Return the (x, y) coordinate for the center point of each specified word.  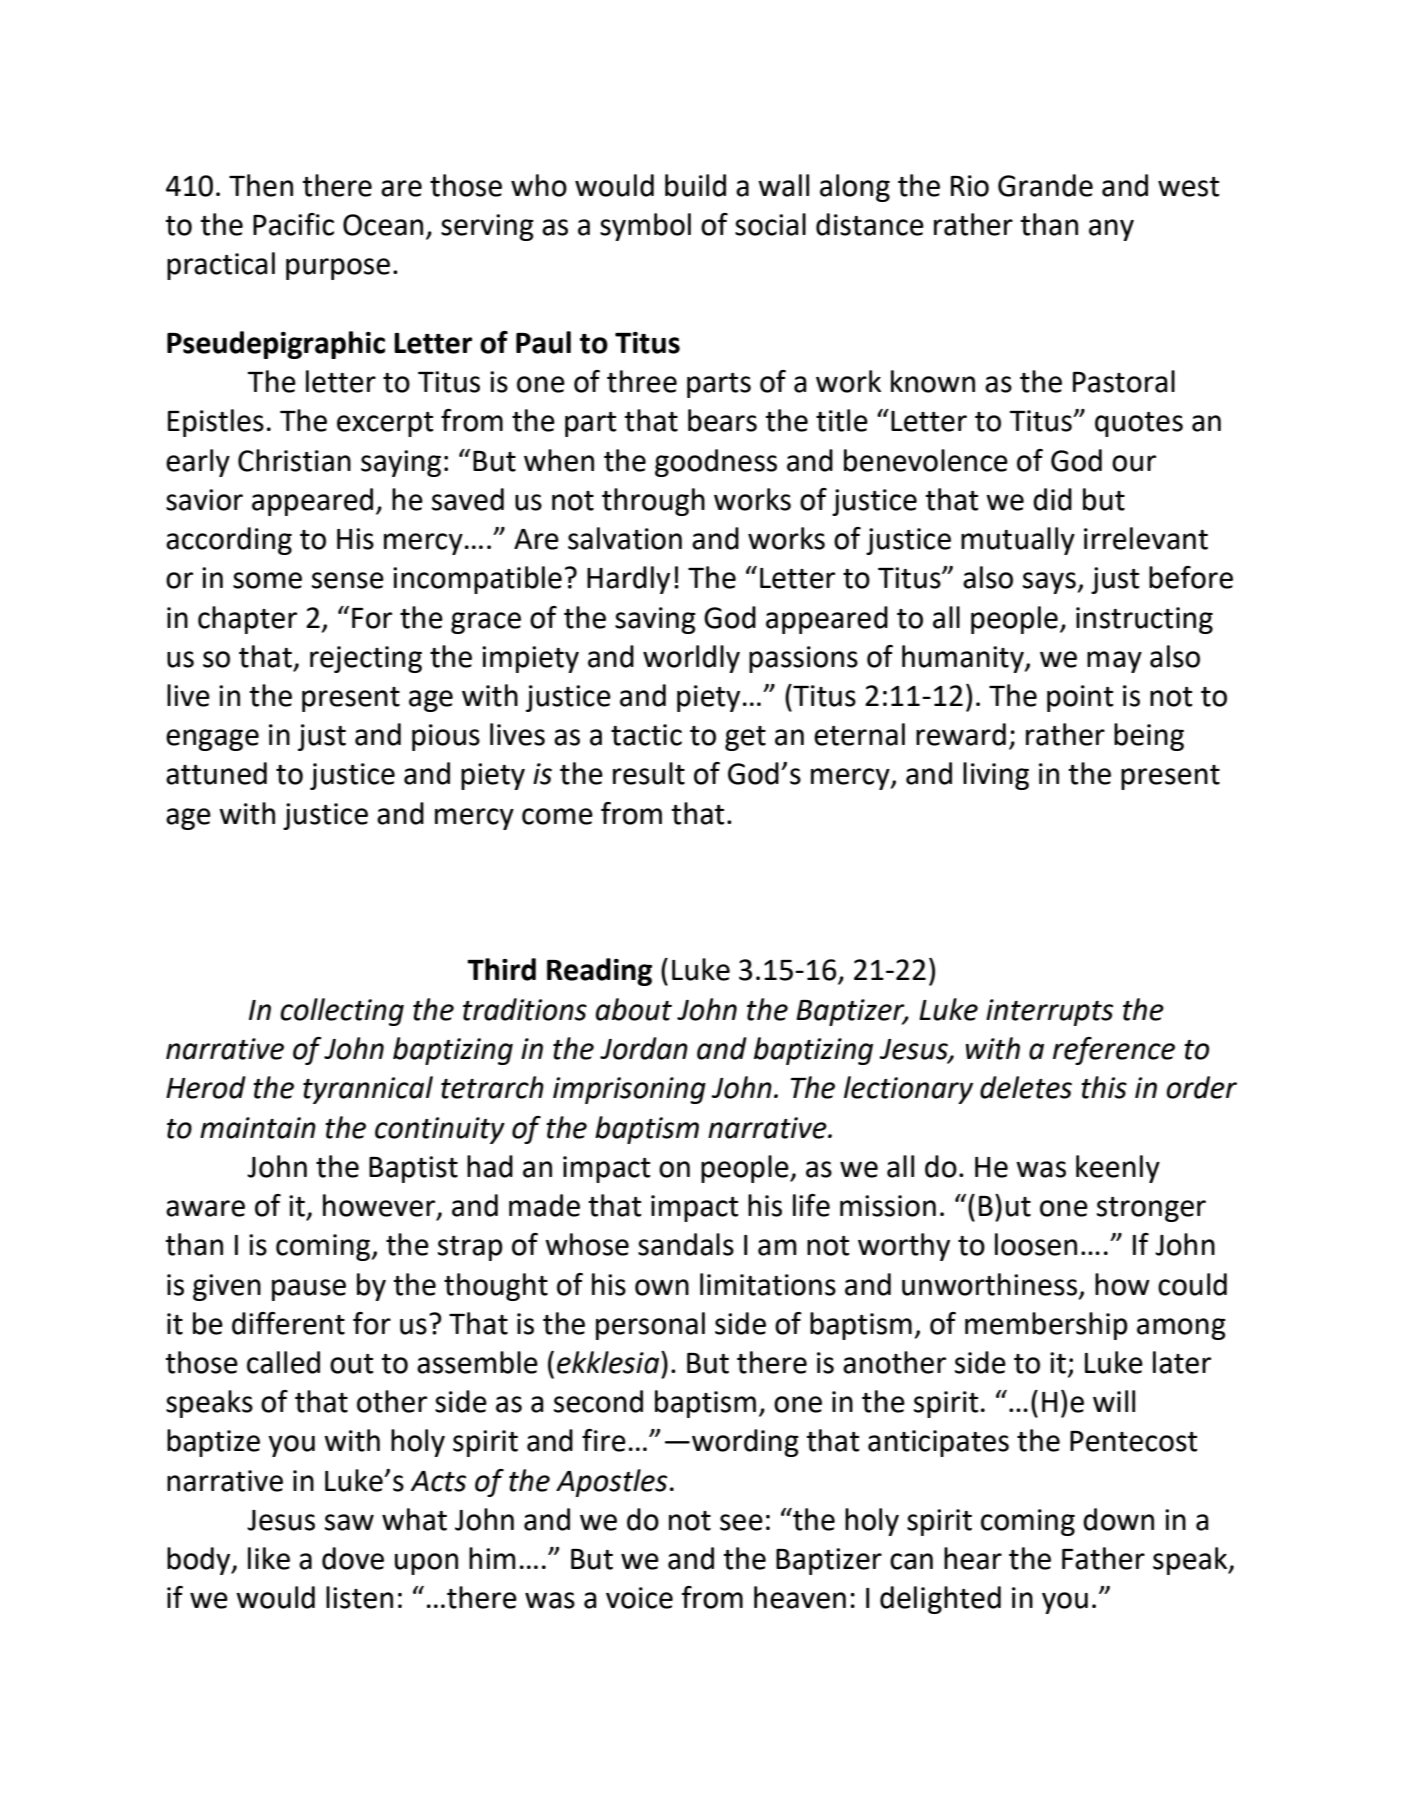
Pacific (293, 224)
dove (353, 1558)
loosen (1036, 1244)
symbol (645, 227)
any (1111, 230)
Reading (599, 972)
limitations (768, 1284)
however (380, 1206)
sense (348, 580)
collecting (342, 1012)
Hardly (628, 580)
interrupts (1049, 1012)
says (1049, 583)
